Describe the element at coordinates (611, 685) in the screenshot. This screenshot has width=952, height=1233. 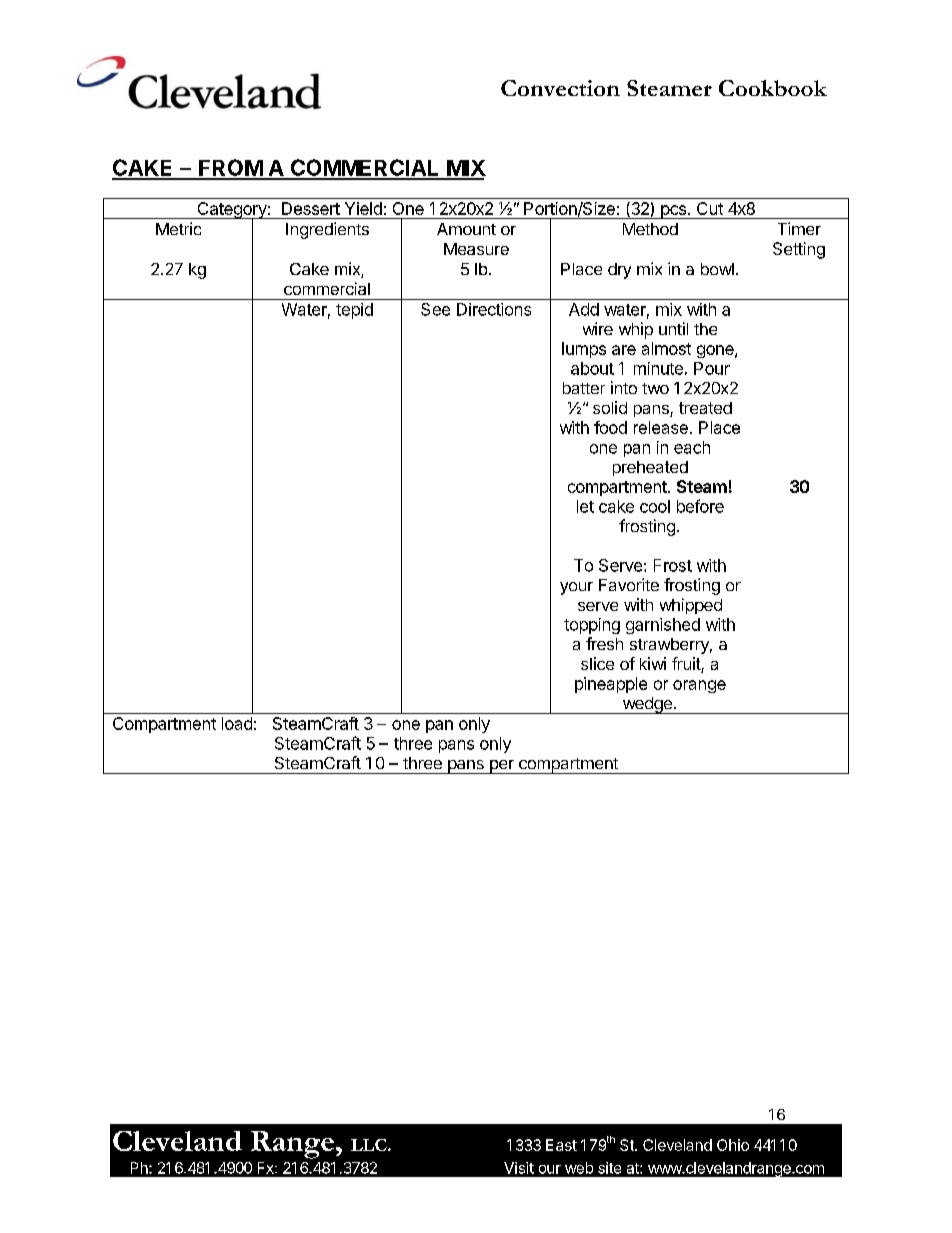
I see `pineapple` at that location.
